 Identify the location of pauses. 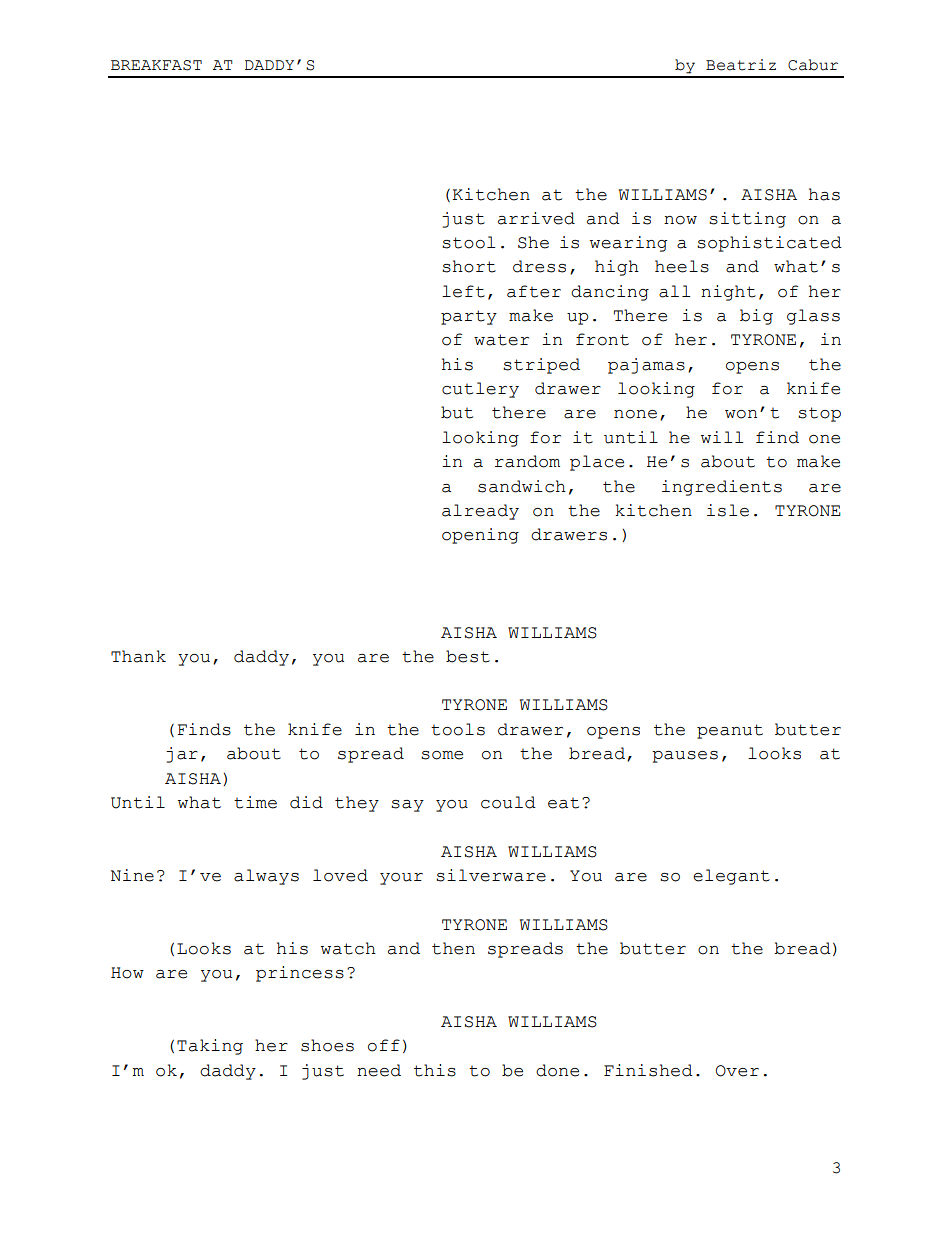
(685, 757).
